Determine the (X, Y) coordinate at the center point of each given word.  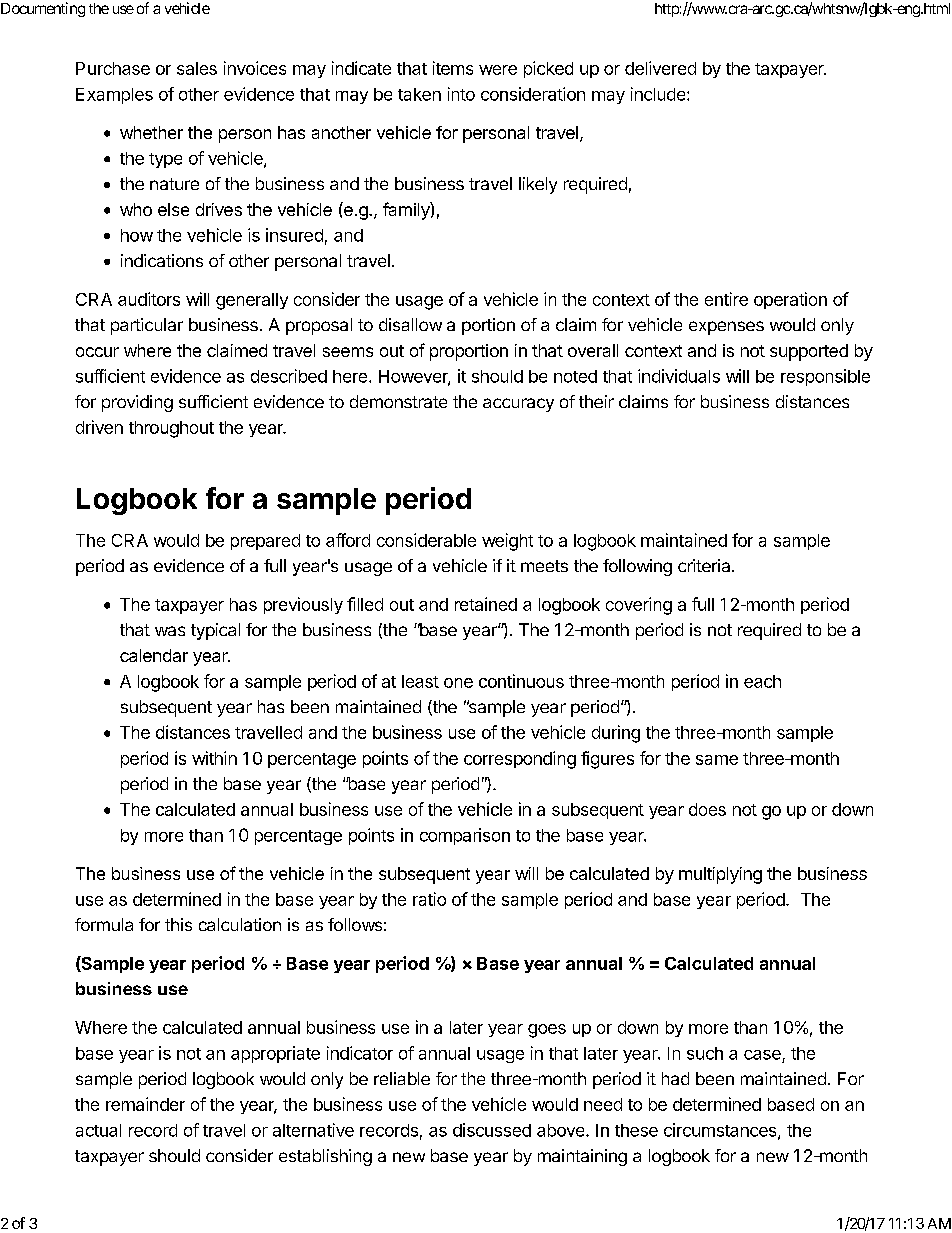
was (170, 631)
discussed (492, 1130)
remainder (145, 1104)
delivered (660, 68)
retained (486, 604)
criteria (705, 565)
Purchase (113, 68)
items (453, 68)
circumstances (721, 1131)
